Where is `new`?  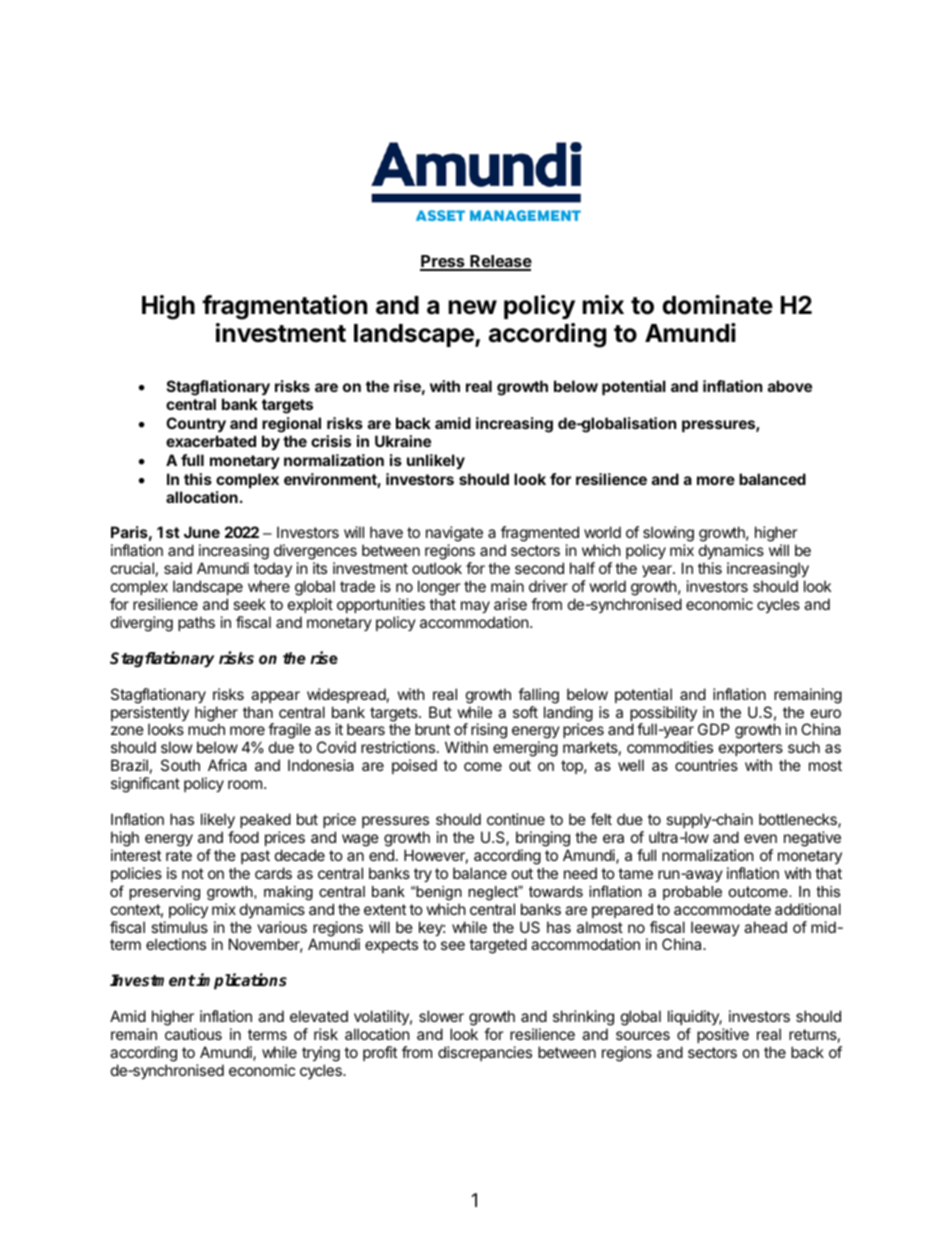
new is located at coordinates (472, 307).
